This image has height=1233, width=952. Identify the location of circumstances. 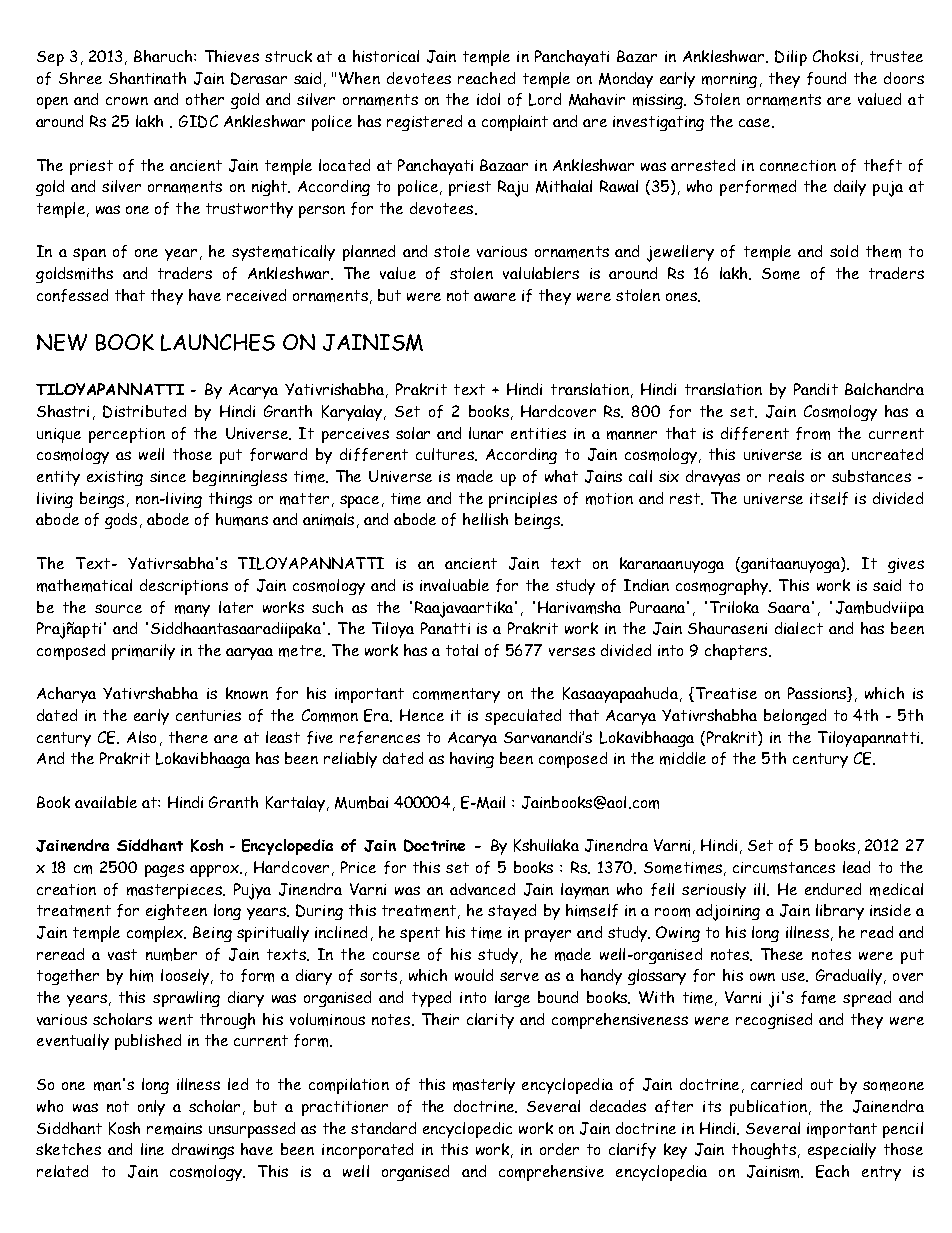
(784, 868).
